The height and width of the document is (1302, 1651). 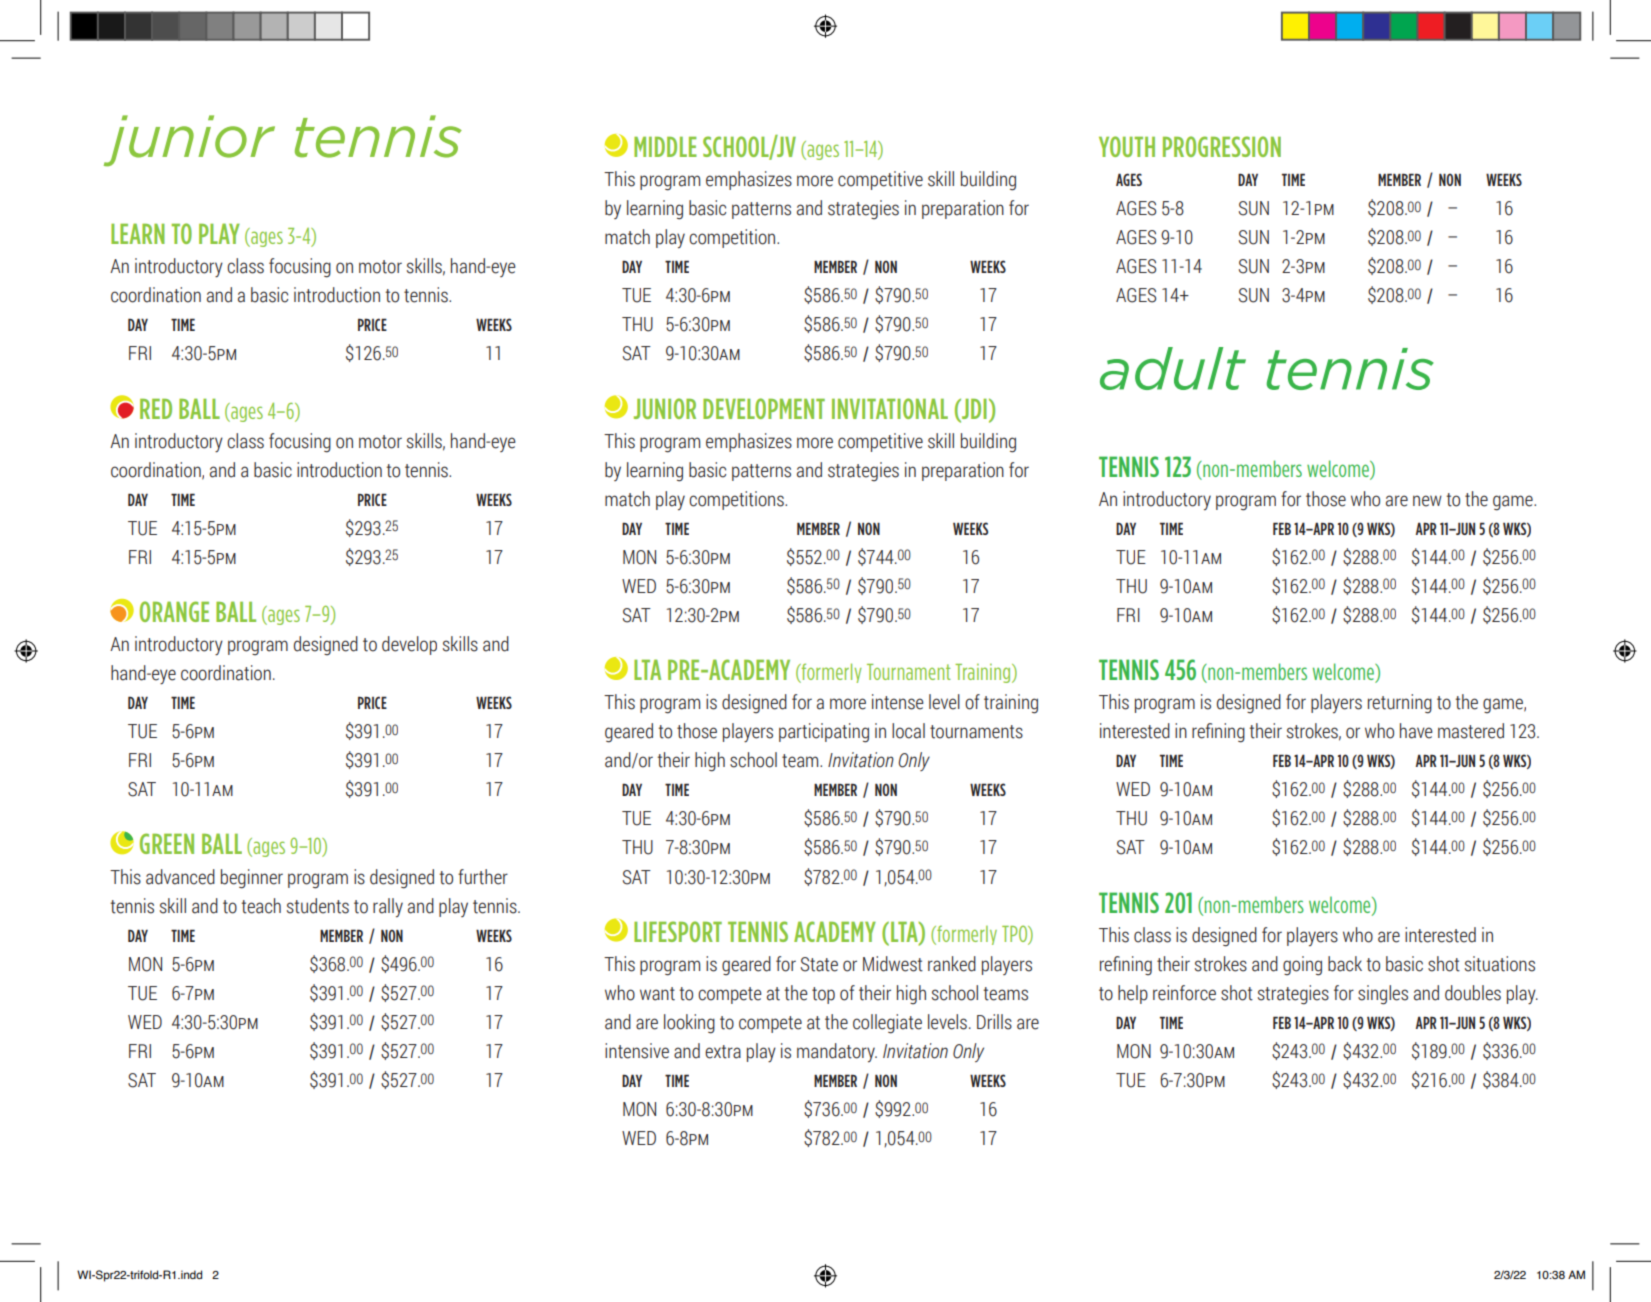 I want to click on returning, so click(x=1400, y=704).
